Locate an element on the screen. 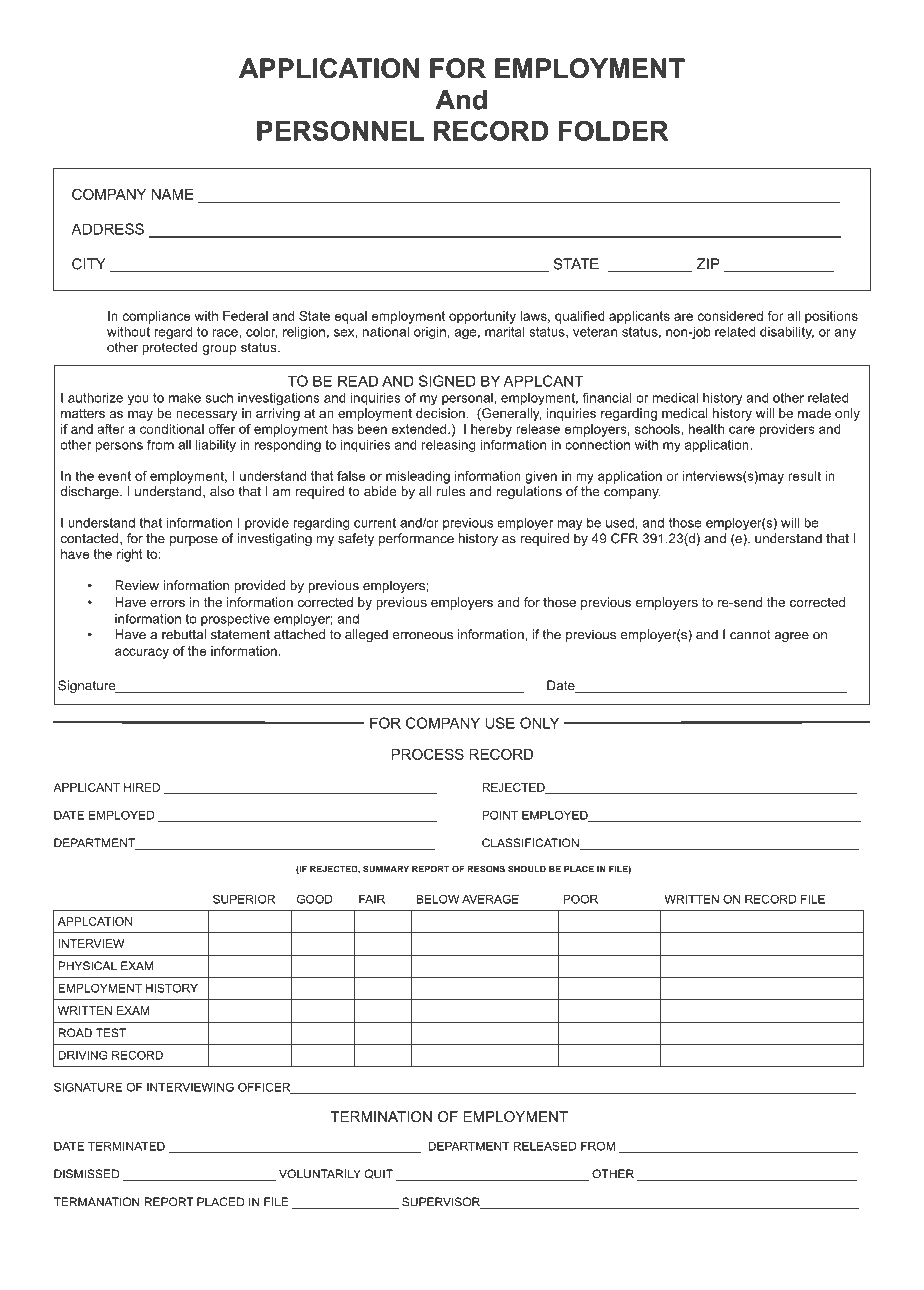 The image size is (924, 1290). PERSONNEL is located at coordinates (340, 130).
